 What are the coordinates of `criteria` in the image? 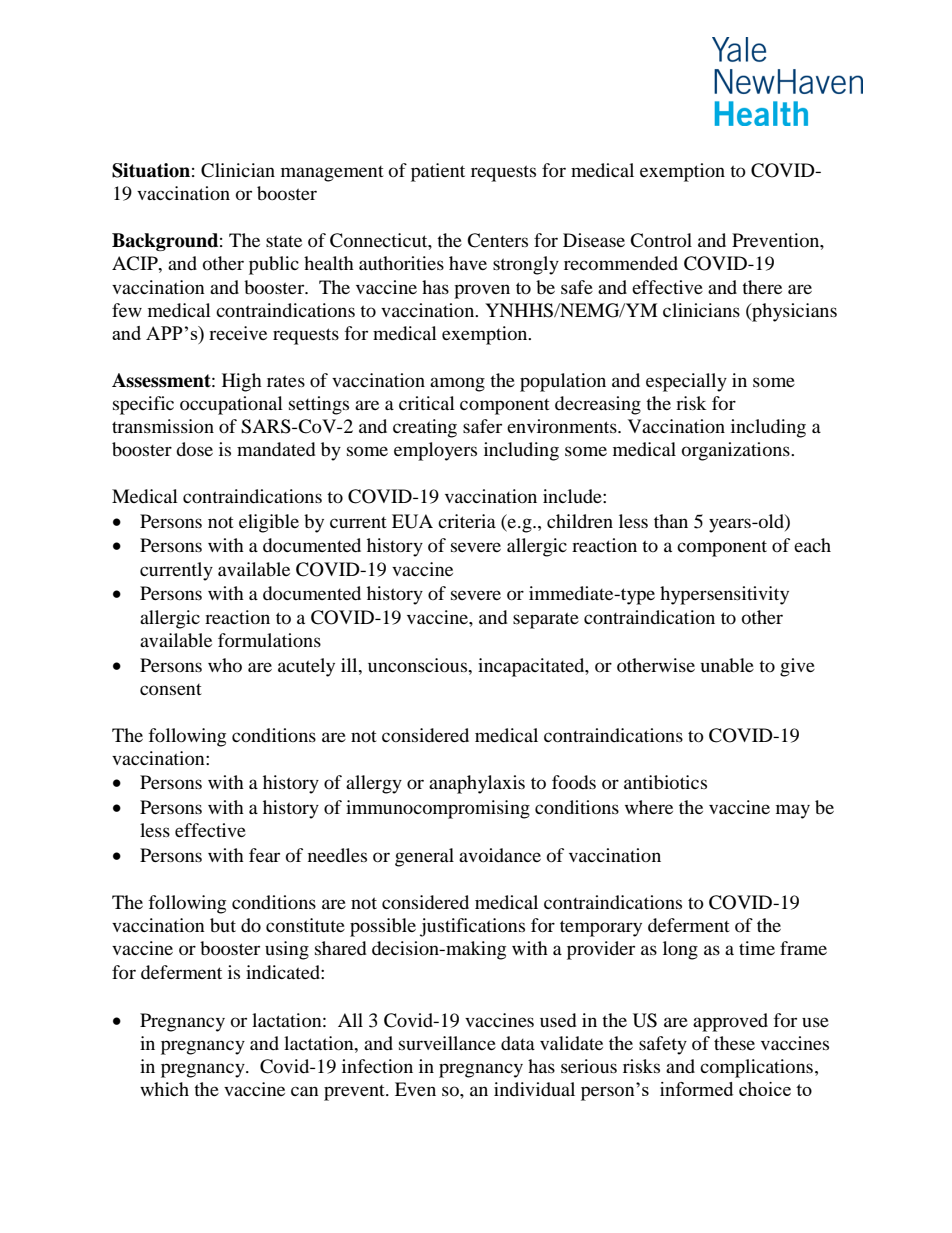 It's located at (467, 521).
